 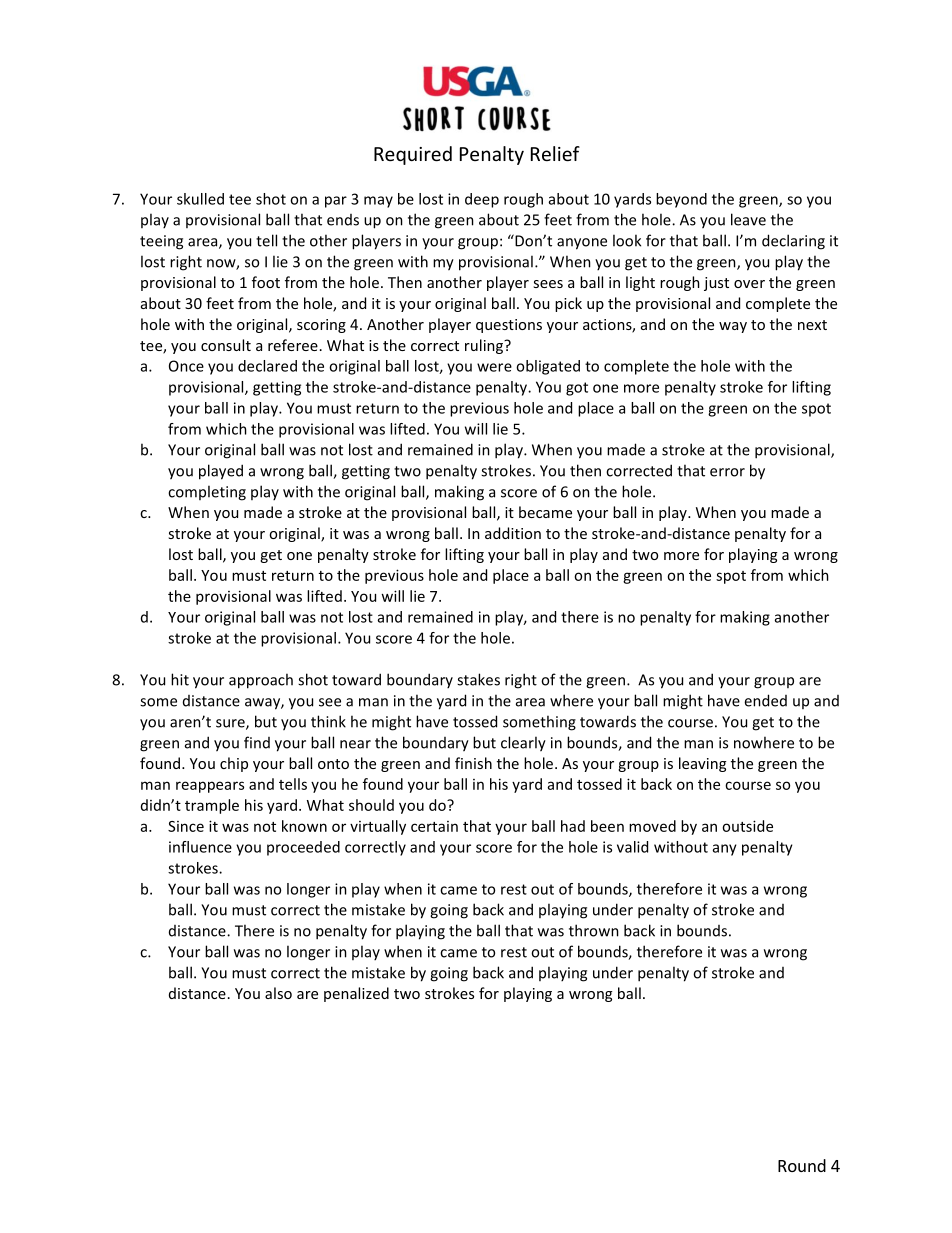 What do you see at coordinates (207, 493) in the screenshot?
I see `completing` at bounding box center [207, 493].
